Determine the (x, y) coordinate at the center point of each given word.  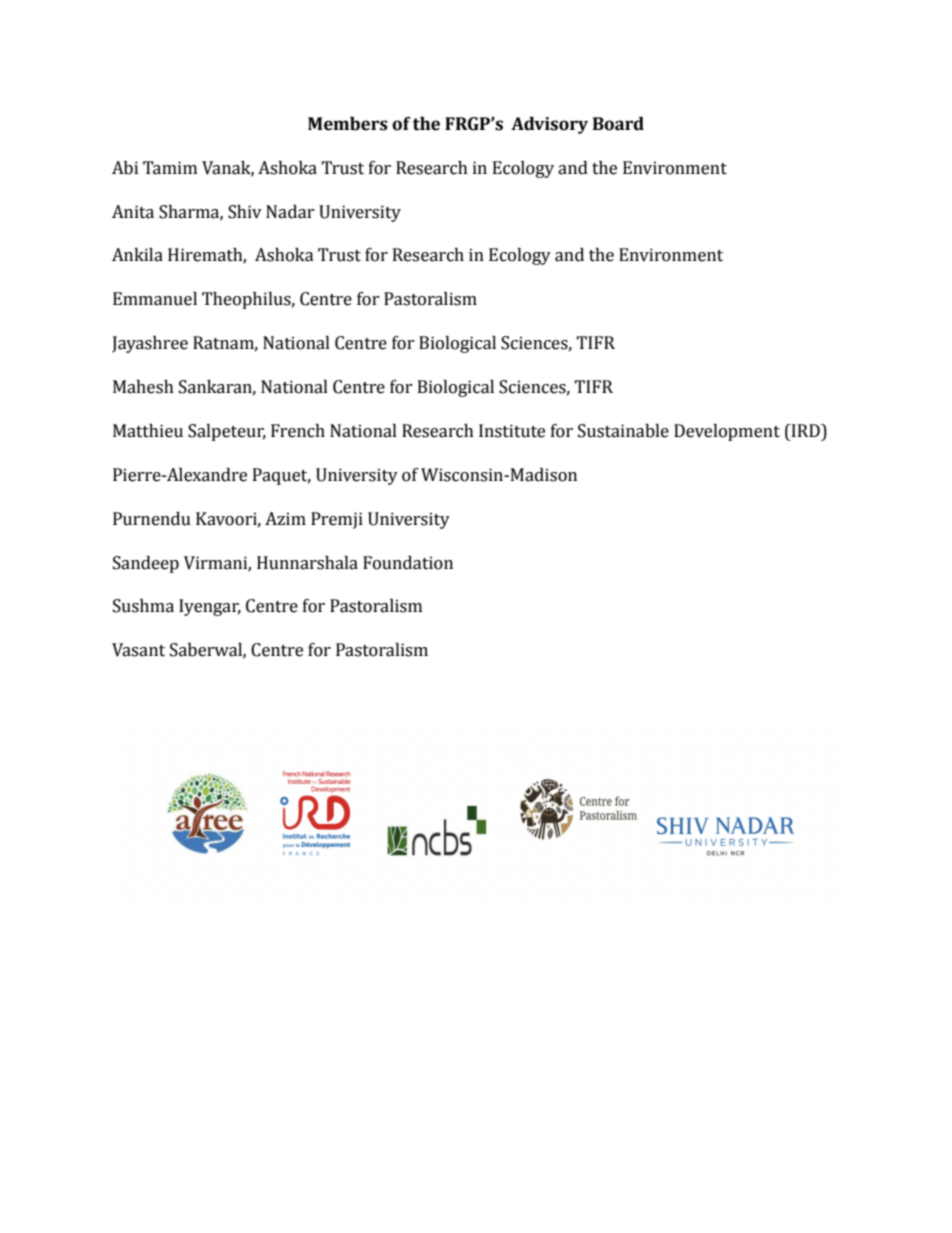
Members (348, 124)
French (298, 431)
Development (727, 432)
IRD (806, 430)
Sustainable (623, 431)
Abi (125, 168)
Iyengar (210, 607)
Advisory (549, 125)
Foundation (408, 563)
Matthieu (148, 431)
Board (618, 124)
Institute (512, 431)
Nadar (290, 212)
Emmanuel (155, 299)
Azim (285, 518)
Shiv (245, 212)
